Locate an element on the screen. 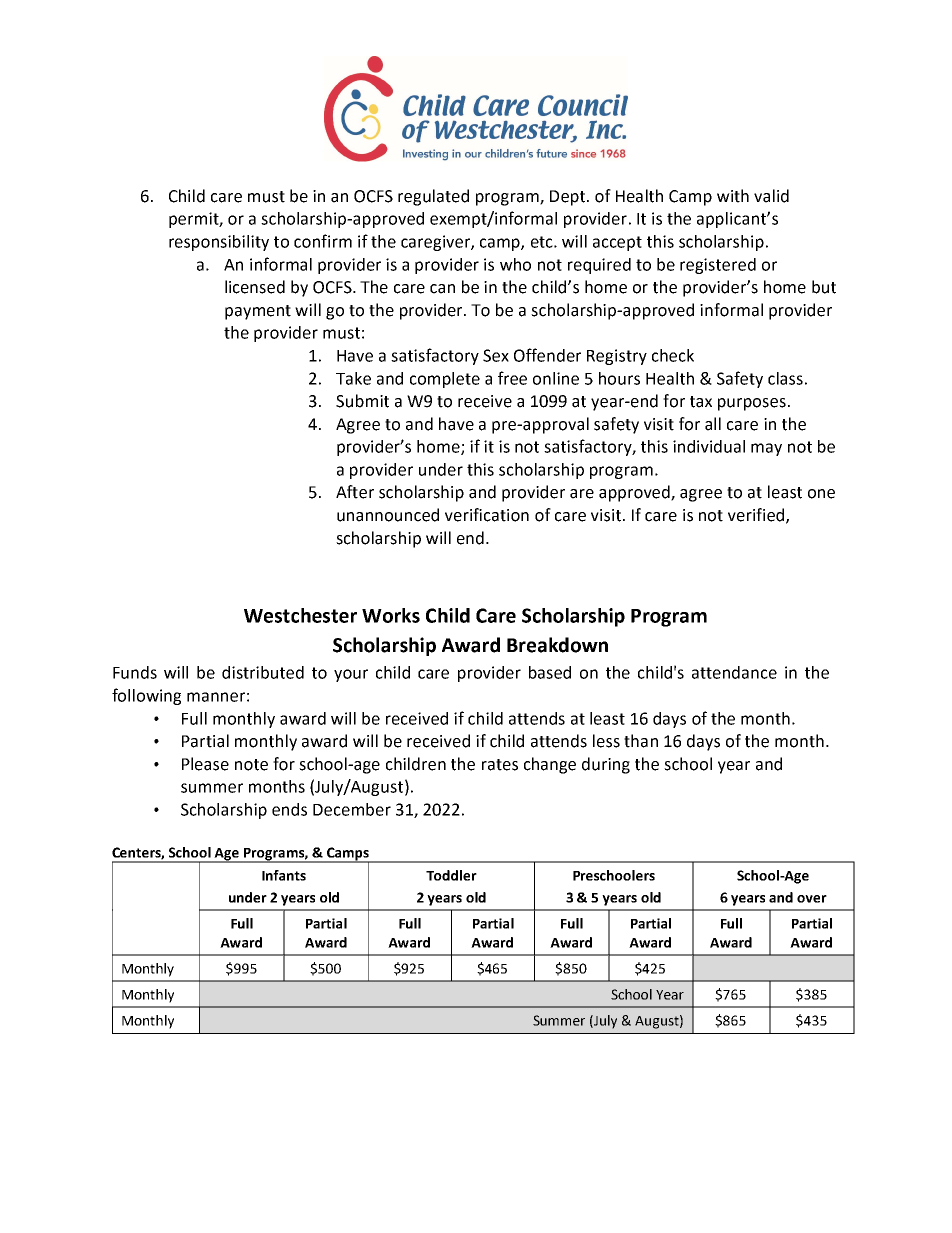 The image size is (952, 1233). Infants is located at coordinates (284, 875).
